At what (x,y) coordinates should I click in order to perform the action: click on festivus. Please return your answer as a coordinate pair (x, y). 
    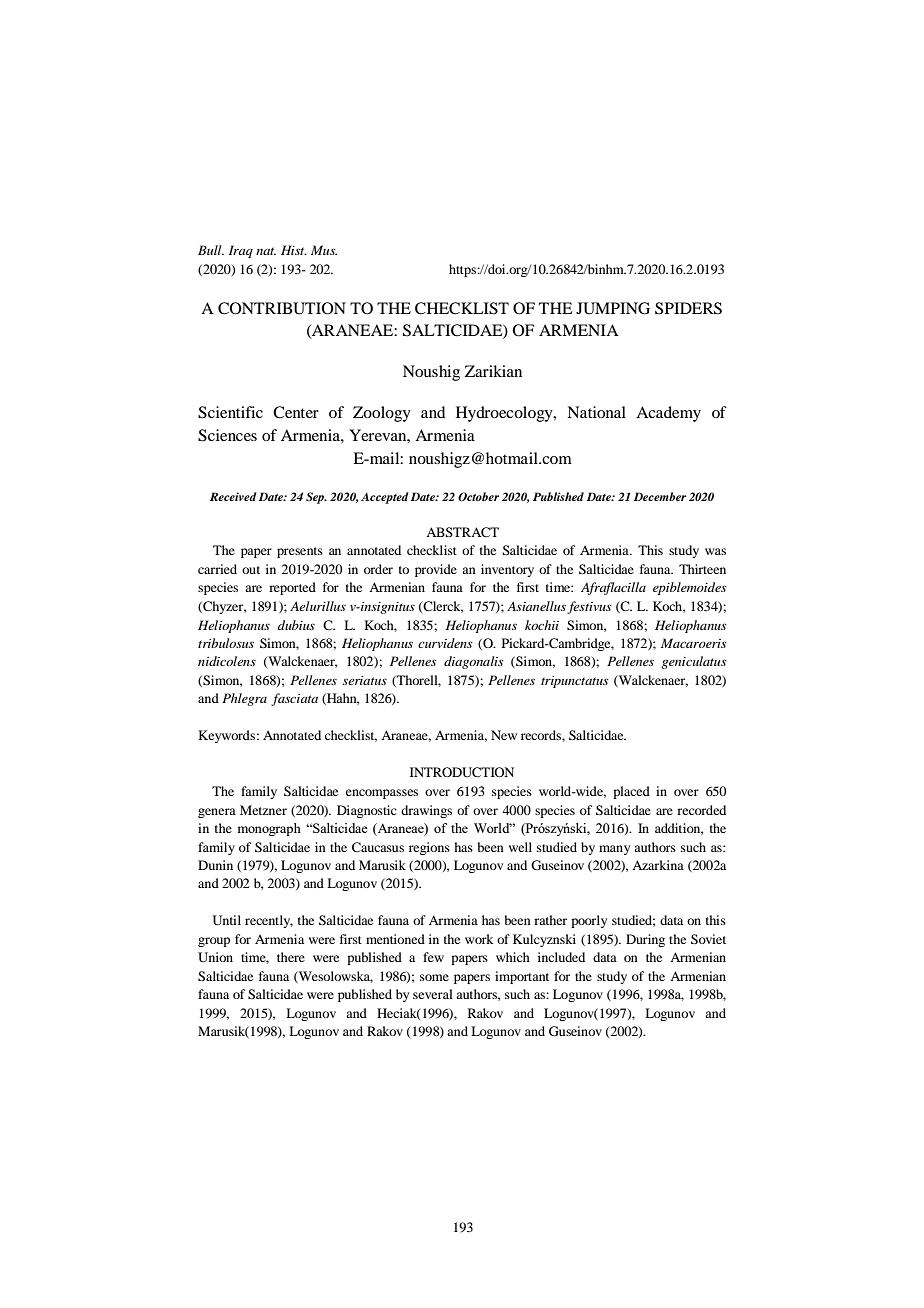
    Looking at the image, I should click on (589, 607).
